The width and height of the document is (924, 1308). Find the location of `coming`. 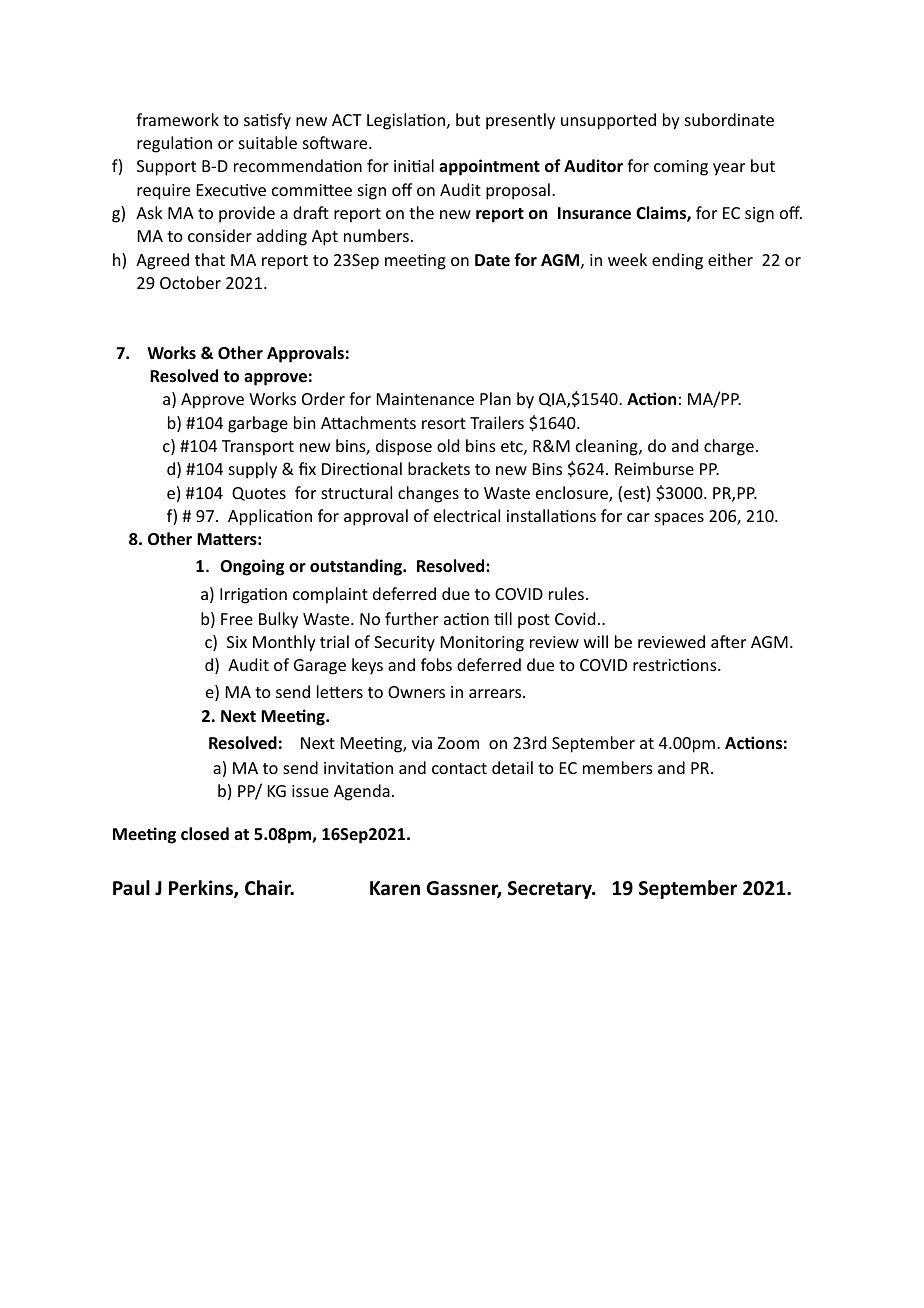

coming is located at coordinates (681, 168).
